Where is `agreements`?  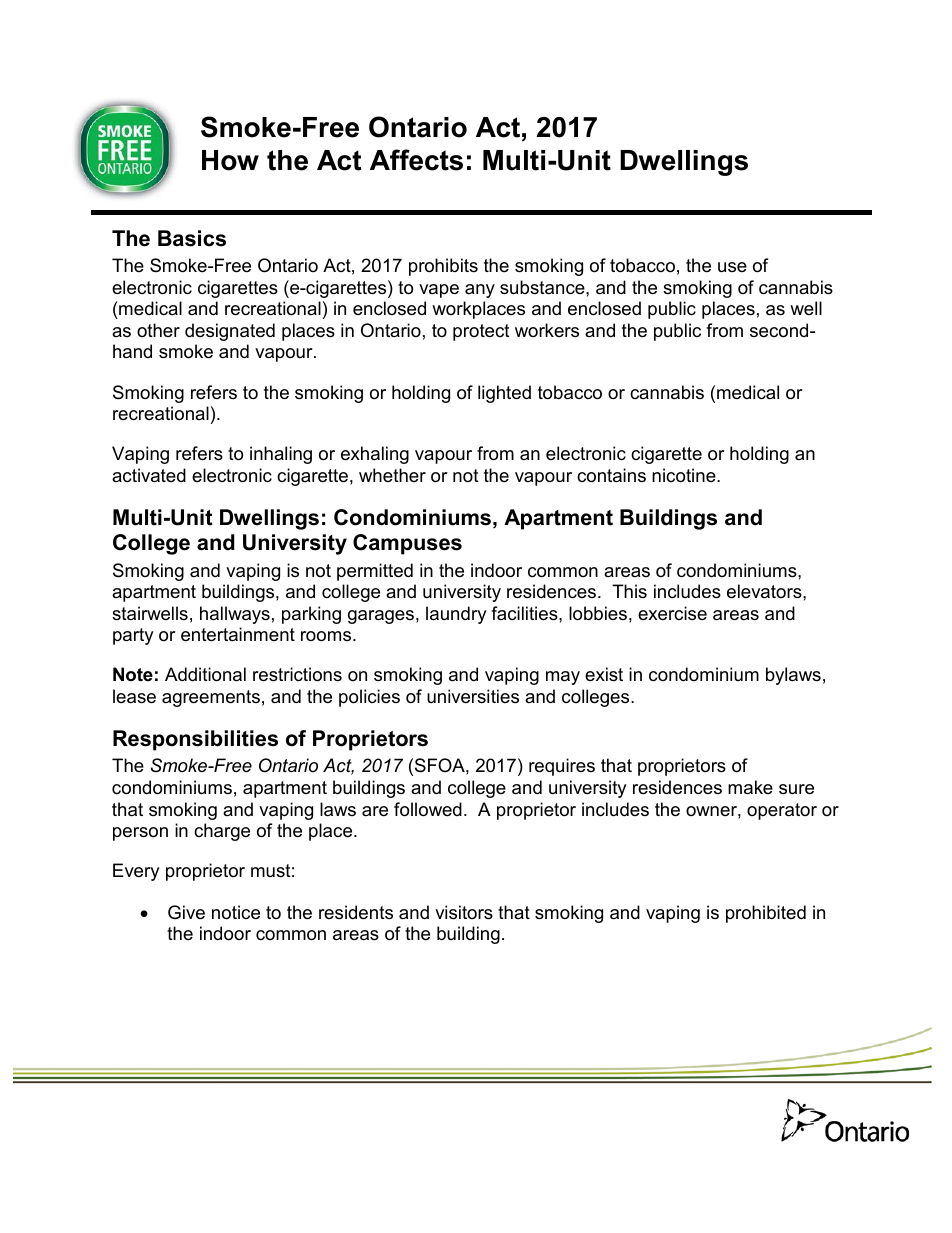
agreements is located at coordinates (211, 698).
